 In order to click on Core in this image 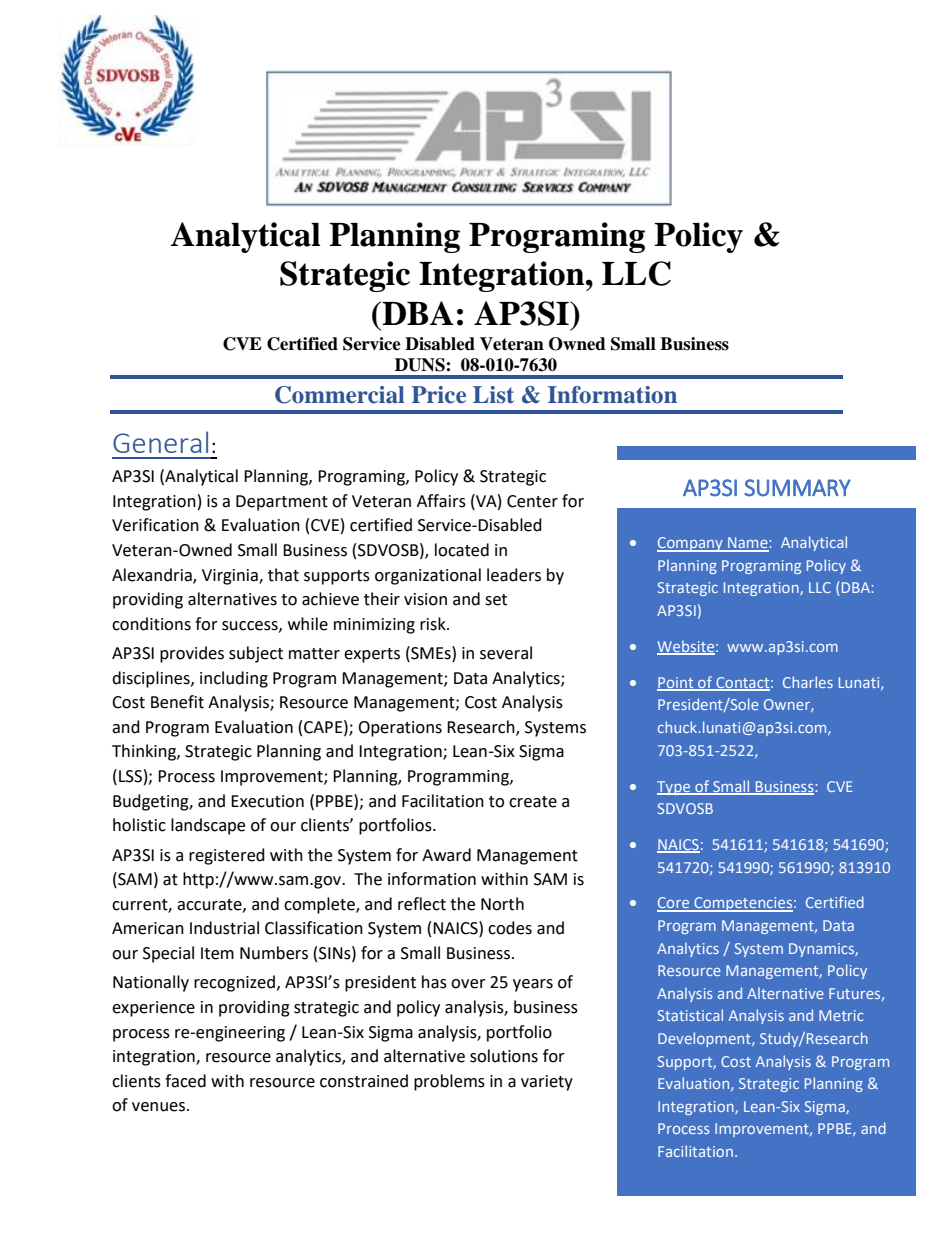, I will do `click(674, 904)`.
